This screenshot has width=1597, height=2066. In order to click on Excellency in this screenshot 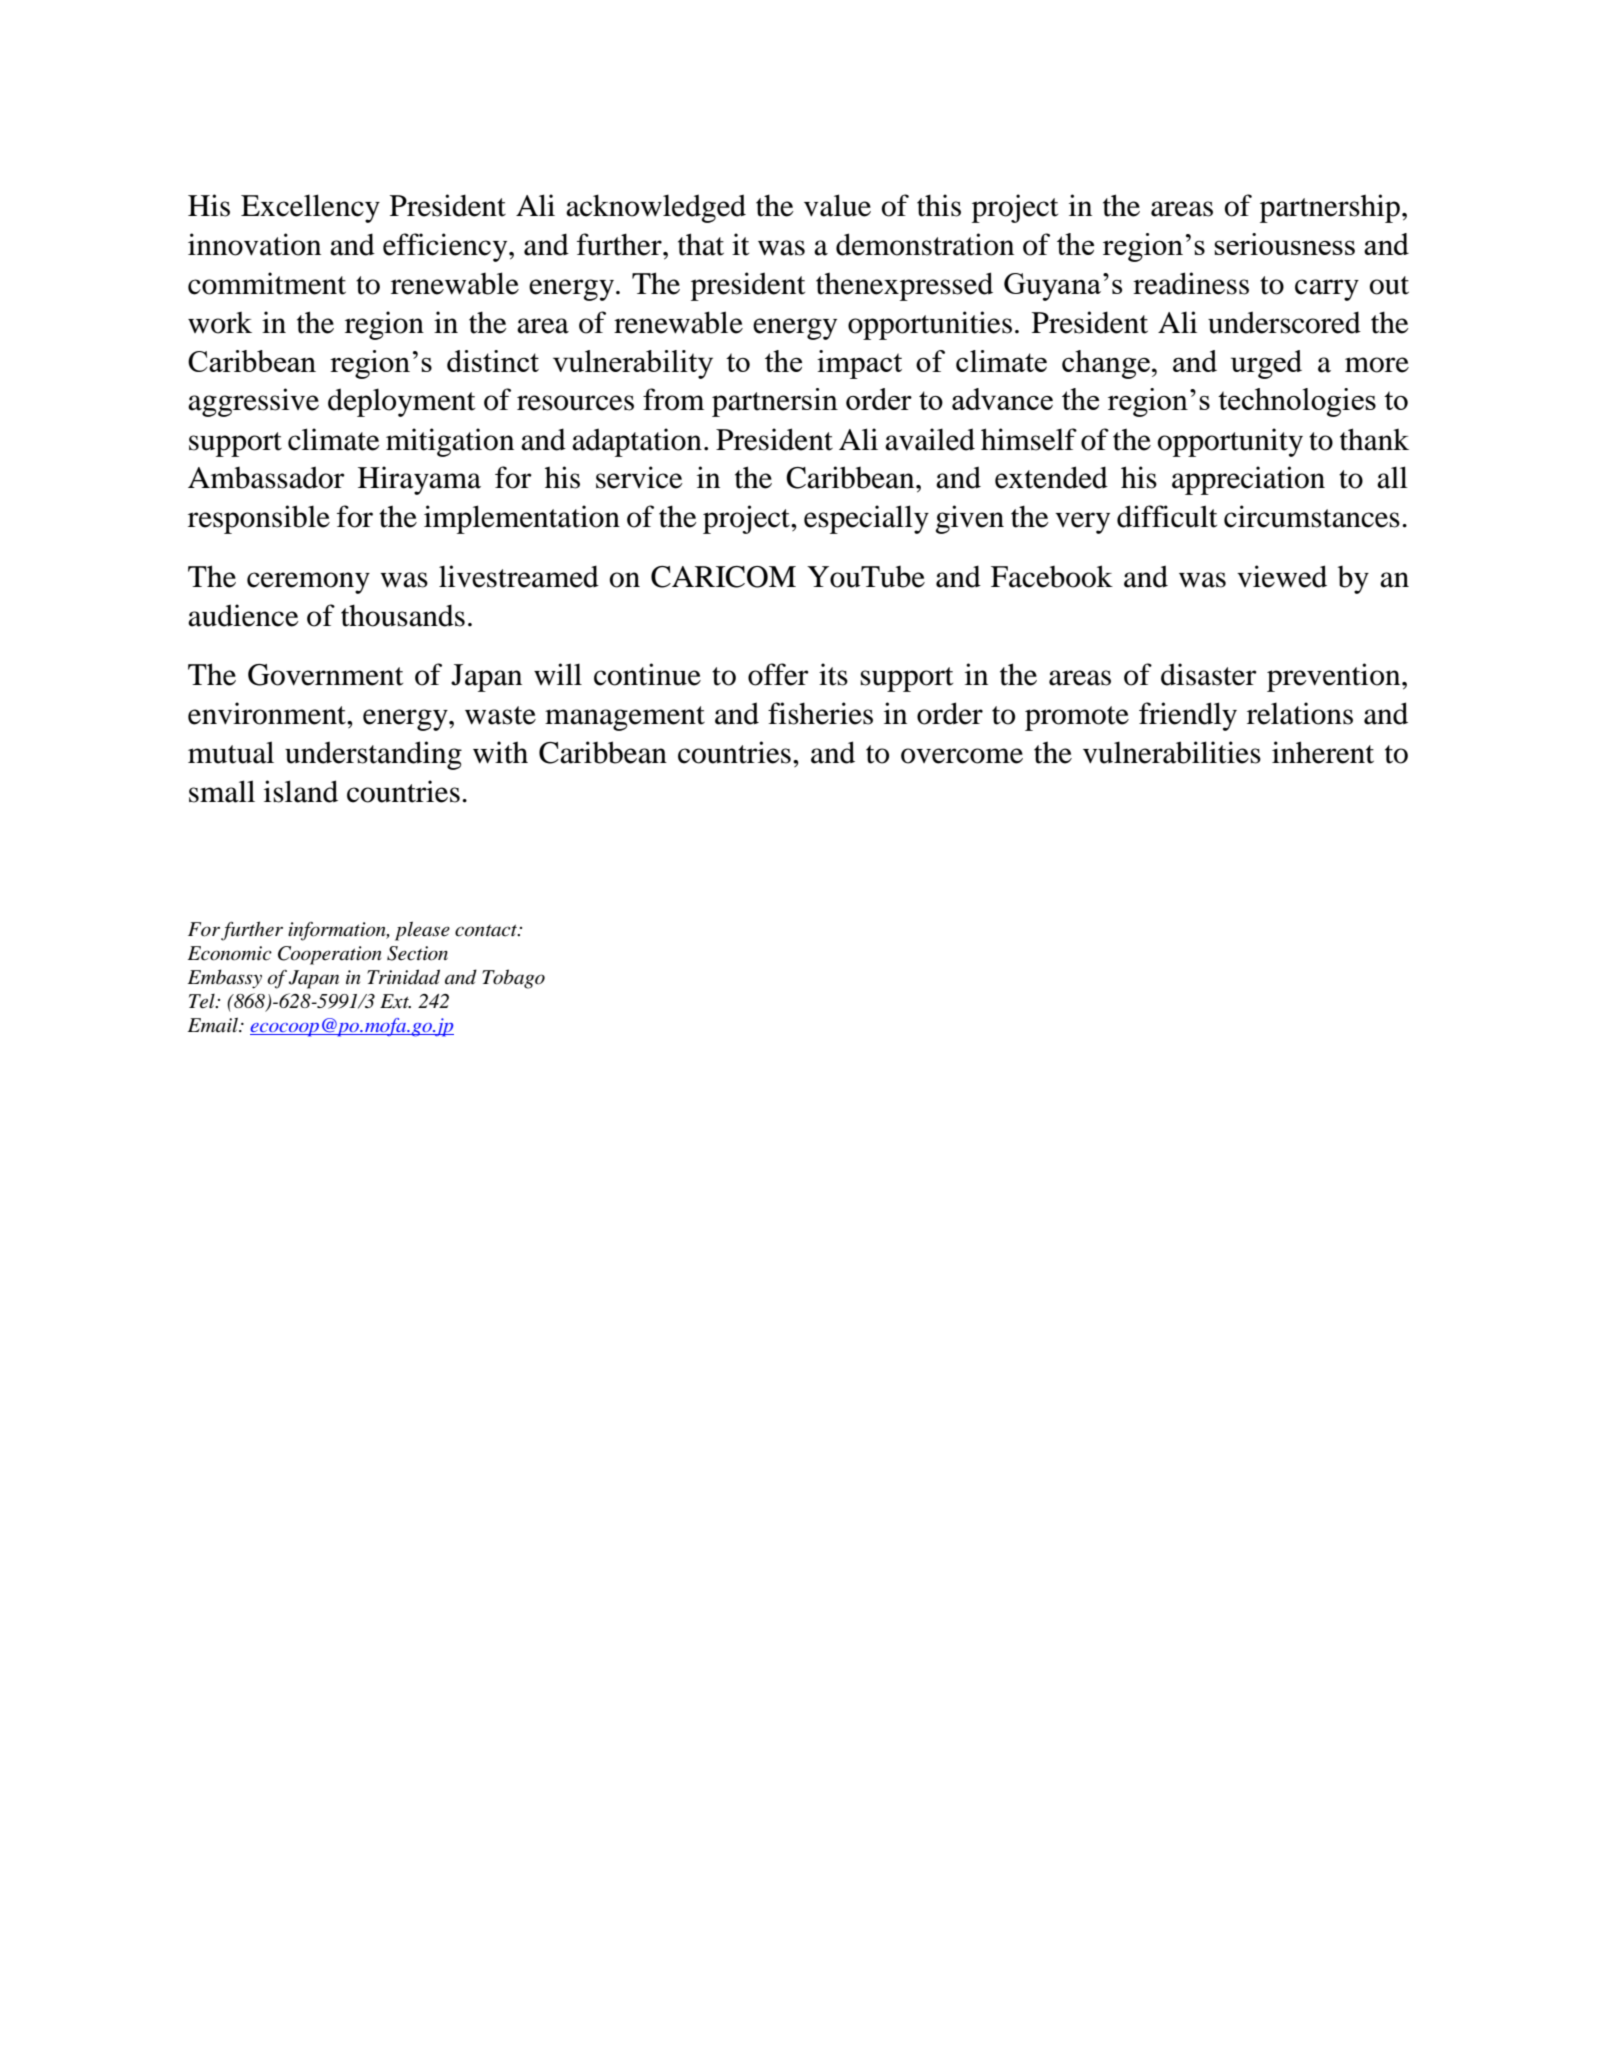, I will do `click(310, 208)`.
